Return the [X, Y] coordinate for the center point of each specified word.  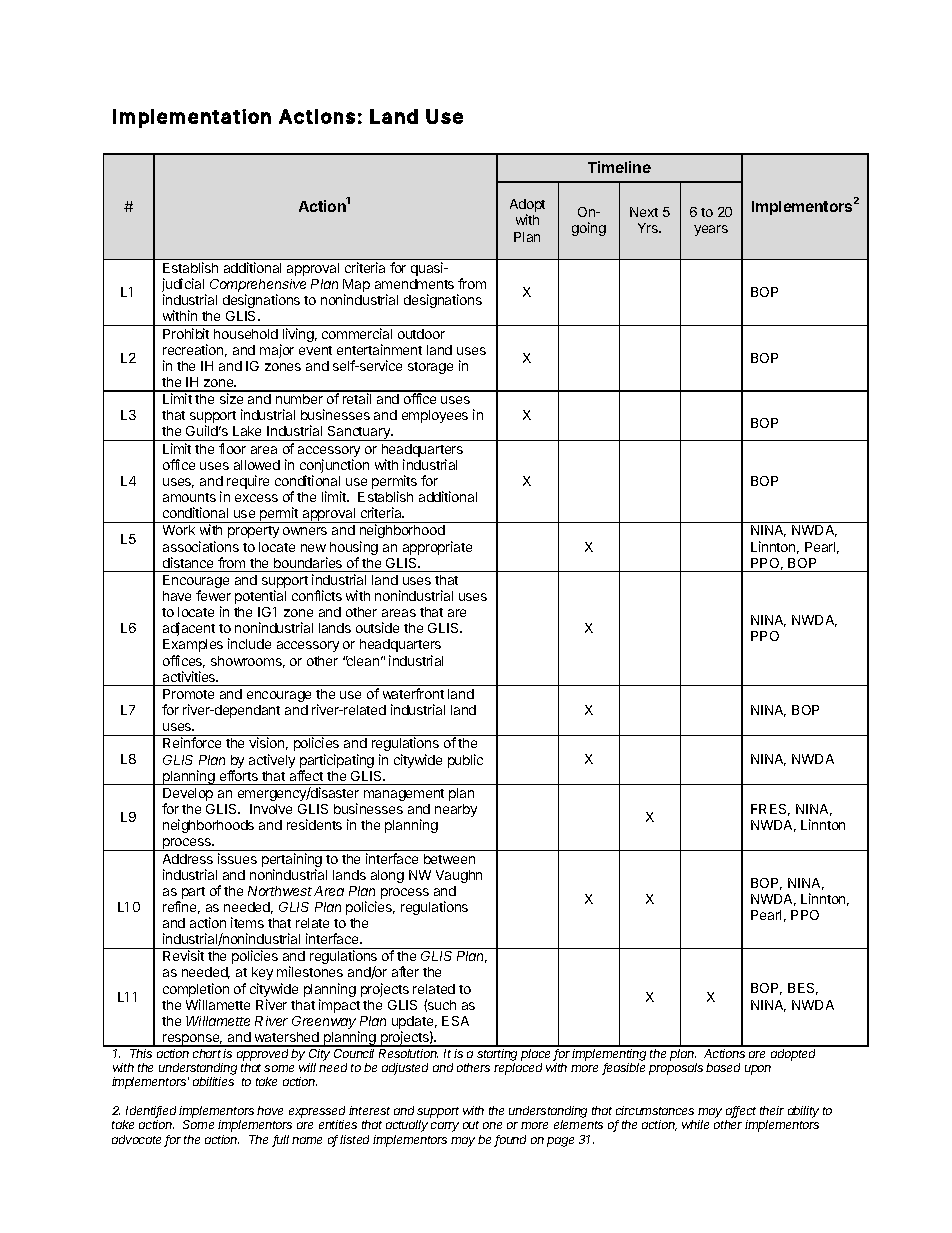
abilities [213, 1081]
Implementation [192, 118]
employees [435, 416]
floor [232, 448]
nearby [456, 810]
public [465, 761]
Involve [271, 809]
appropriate [437, 548]
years [711, 230]
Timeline [619, 167]
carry [445, 1127]
